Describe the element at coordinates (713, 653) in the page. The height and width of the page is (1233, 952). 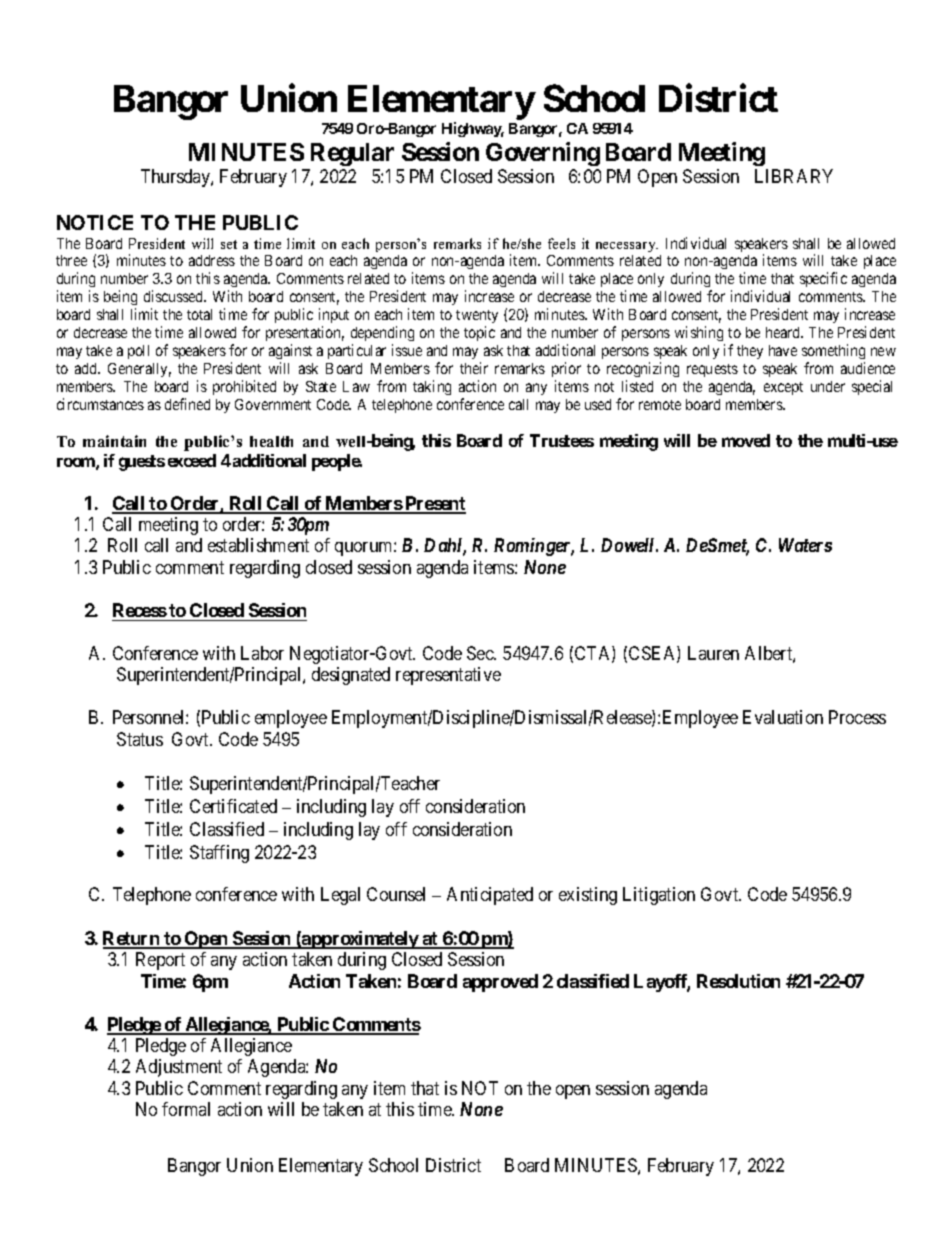
I see `Lauren` at that location.
